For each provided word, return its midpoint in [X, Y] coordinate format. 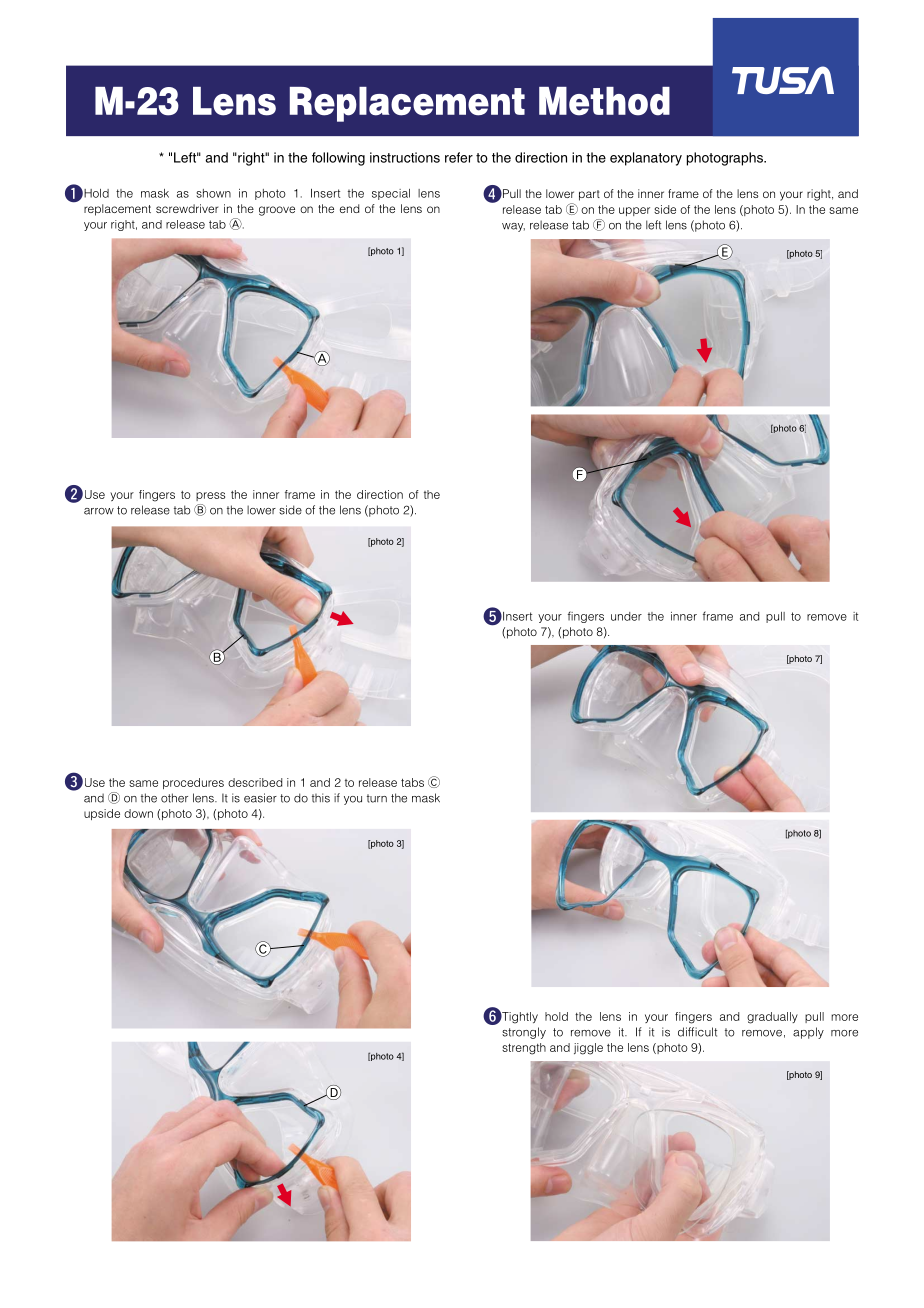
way [513, 227]
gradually [772, 1018]
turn [377, 798]
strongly [524, 1033]
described [255, 782]
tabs [412, 782]
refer [459, 157]
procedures [193, 783]
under [626, 616]
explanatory [646, 159]
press [210, 496]
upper [634, 211]
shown [213, 193]
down [138, 813]
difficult [697, 1032]
